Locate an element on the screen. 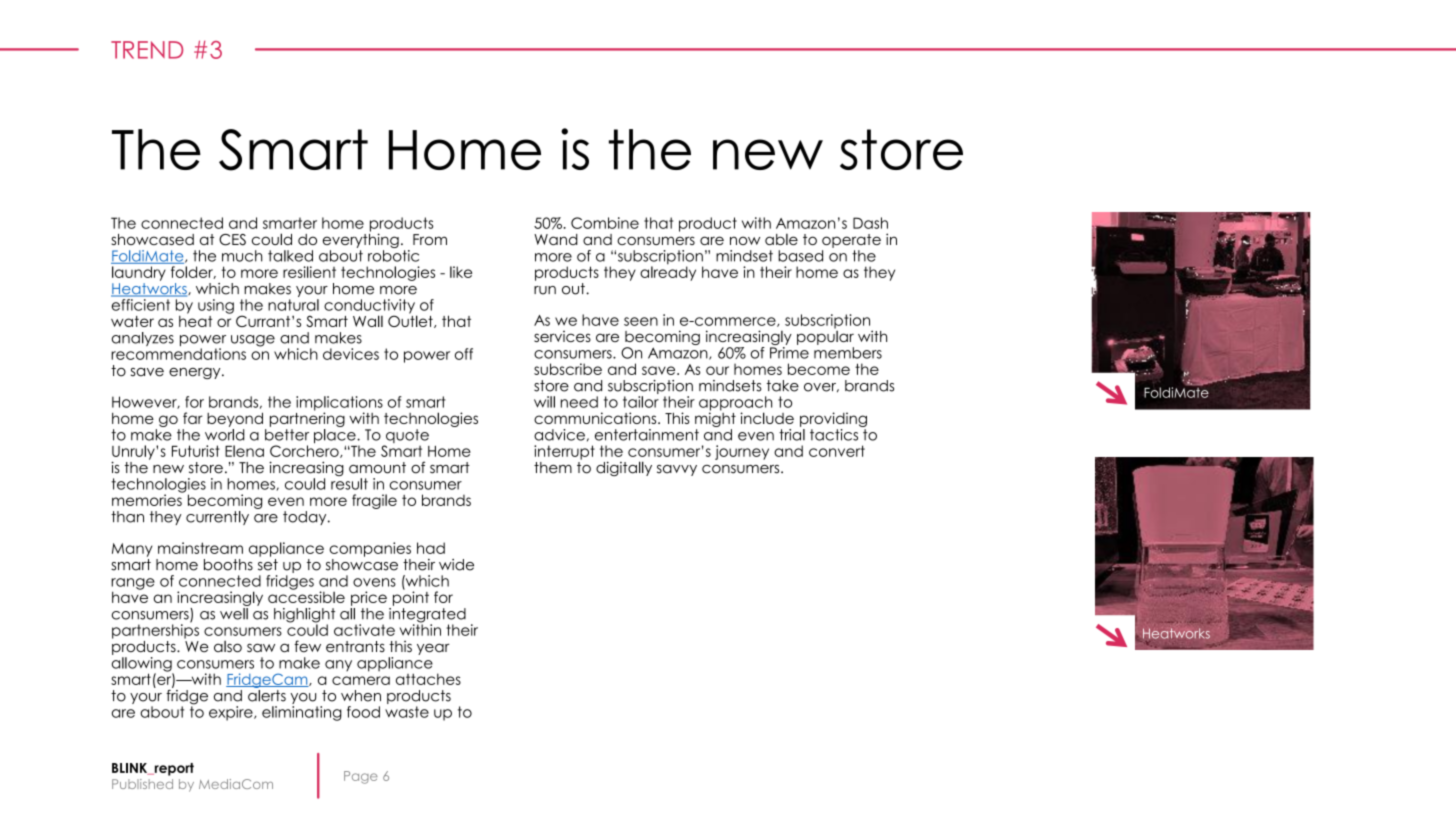  include is located at coordinates (767, 418).
